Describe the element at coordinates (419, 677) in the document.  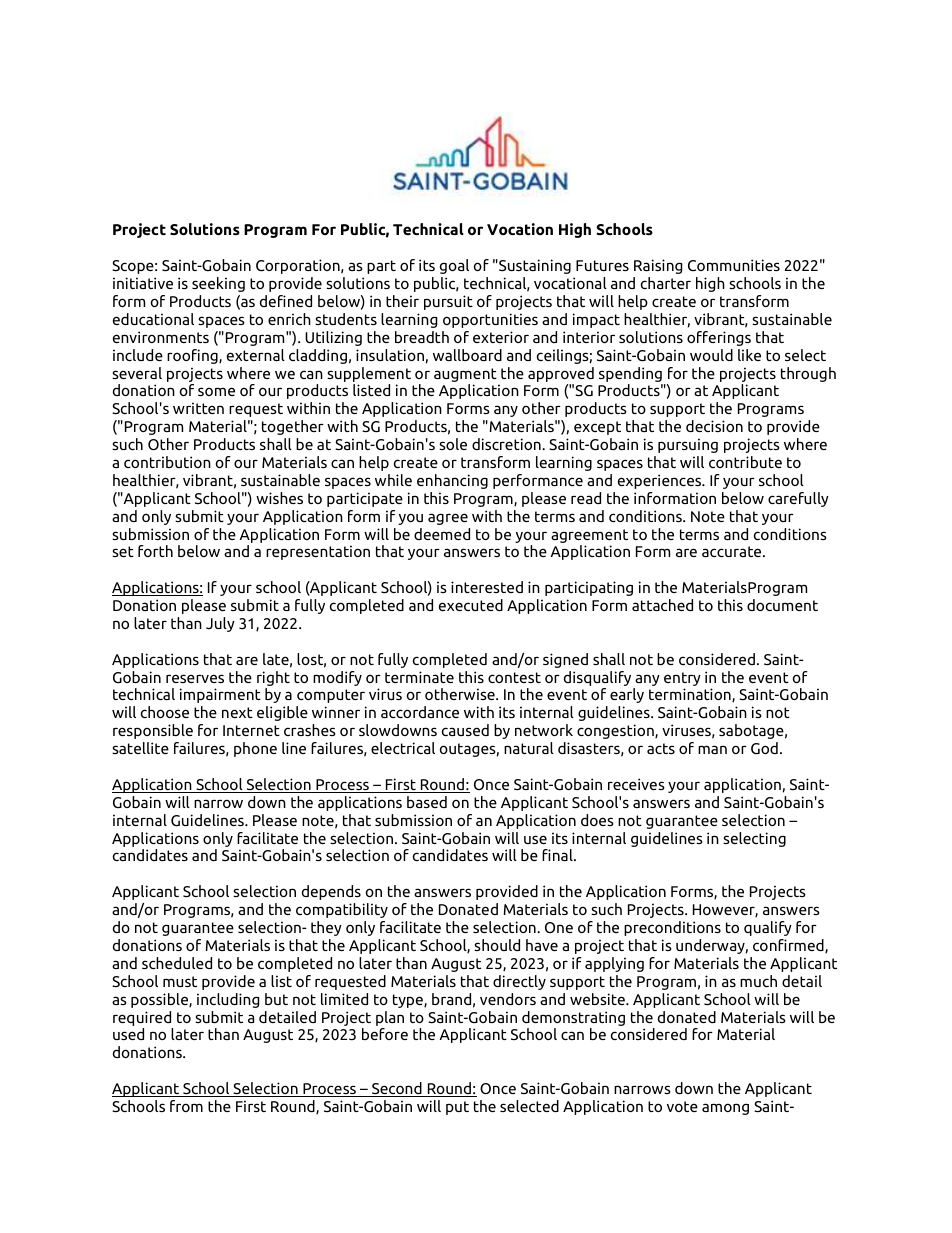
I see `terminate` at that location.
